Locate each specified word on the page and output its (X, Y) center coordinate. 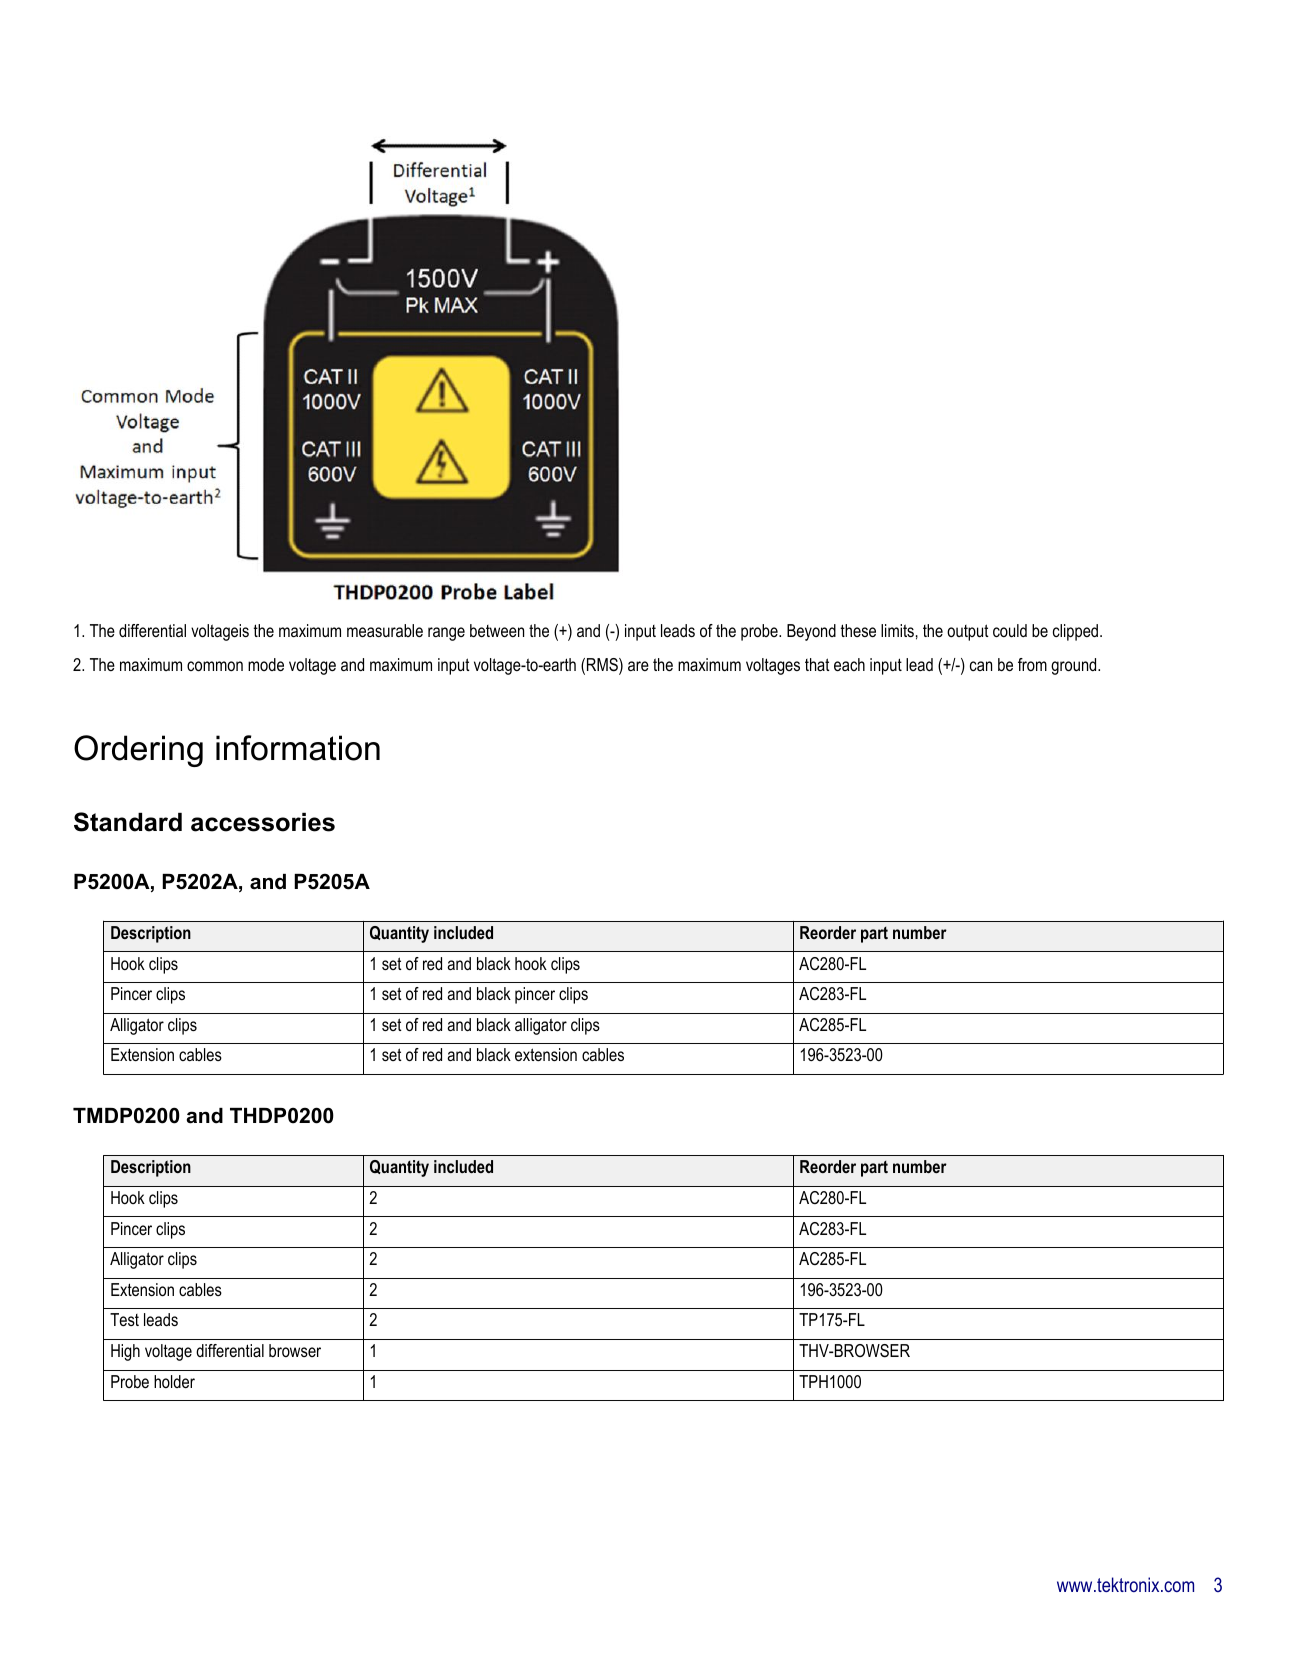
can (981, 666)
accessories (263, 822)
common (215, 666)
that (817, 664)
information (298, 748)
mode (266, 664)
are (638, 666)
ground (1075, 666)
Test (124, 1319)
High (125, 1352)
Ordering (138, 751)
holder (174, 1381)
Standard (128, 822)
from (1032, 664)
